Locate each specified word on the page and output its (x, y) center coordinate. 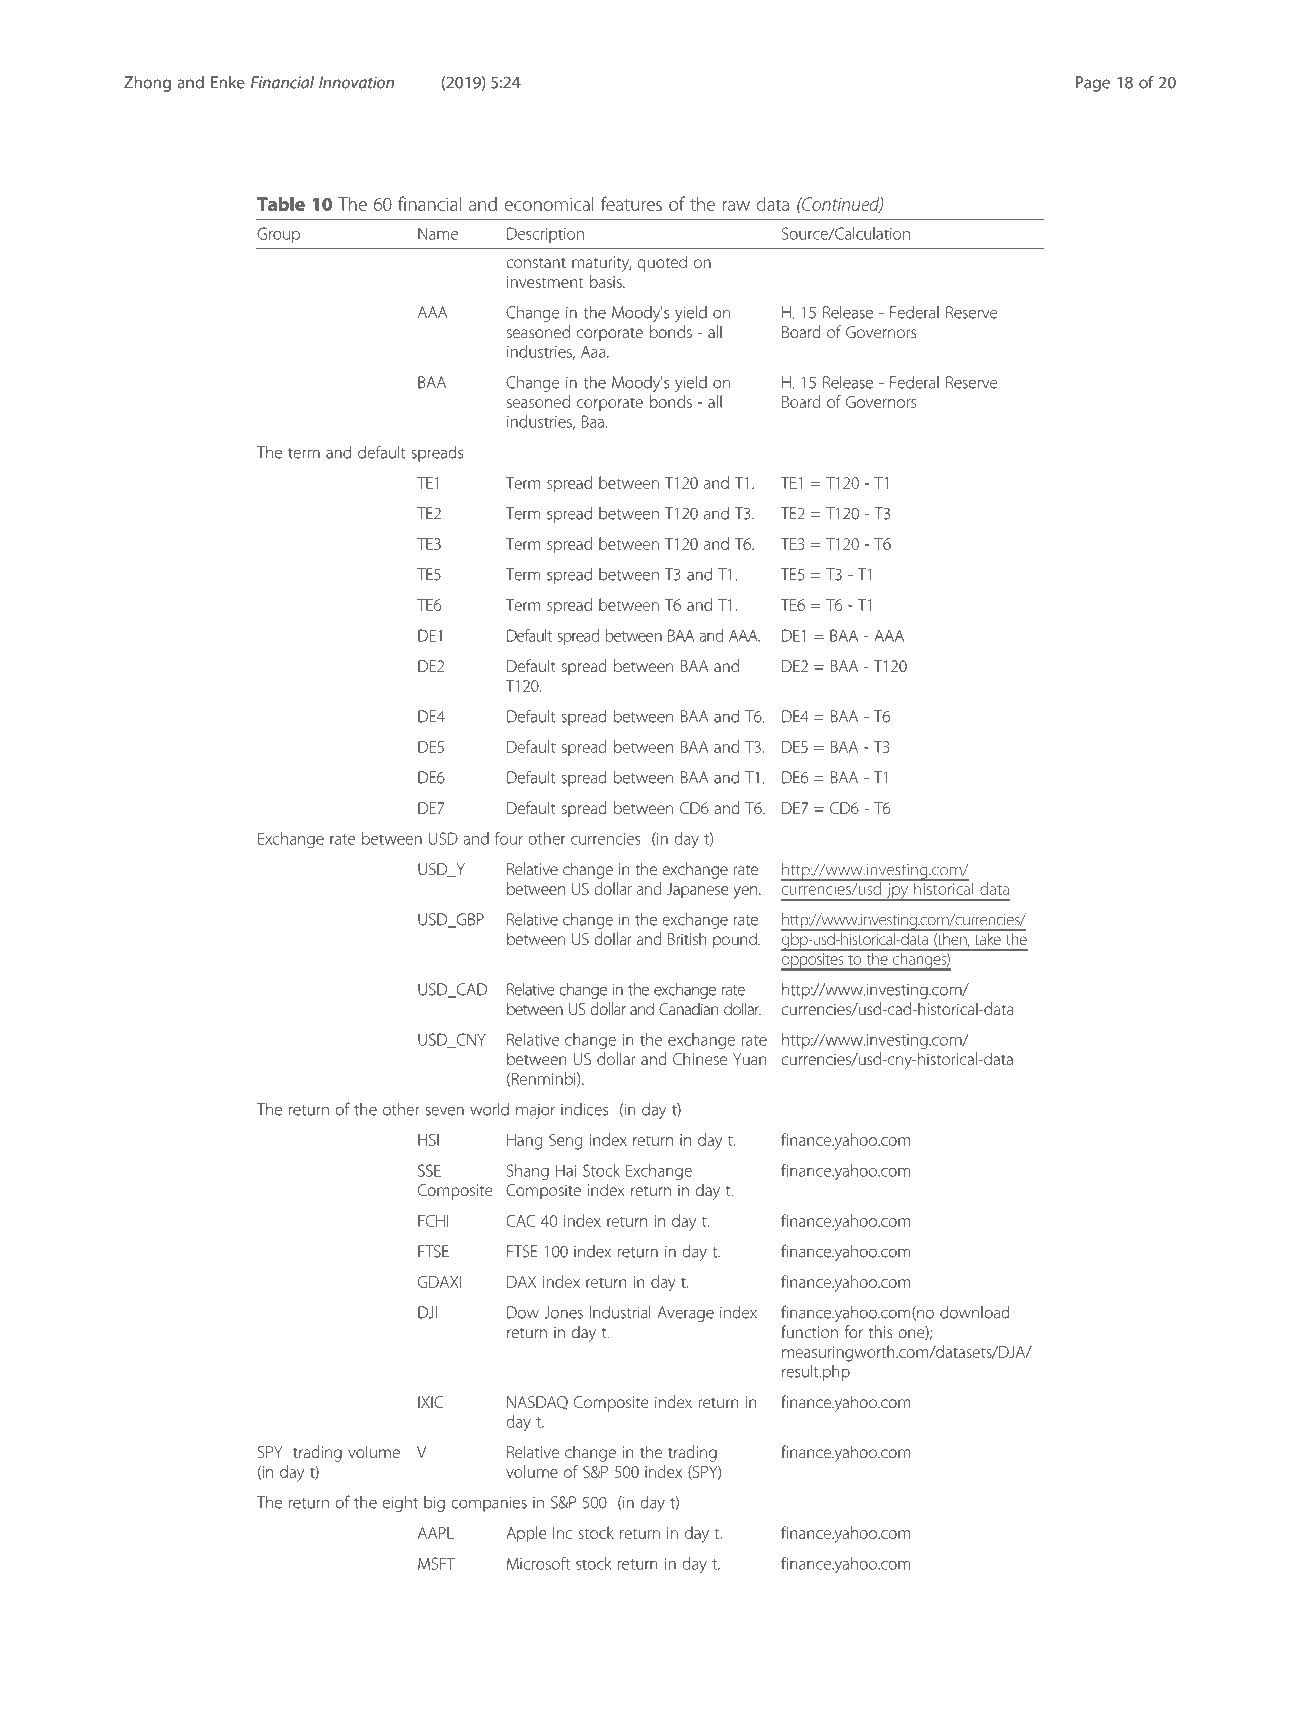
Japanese (698, 890)
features (631, 203)
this (880, 1331)
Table (281, 203)
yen (745, 892)
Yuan (750, 1059)
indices (584, 1109)
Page (1093, 84)
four (509, 838)
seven (444, 1111)
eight (400, 1504)
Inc (562, 1533)
